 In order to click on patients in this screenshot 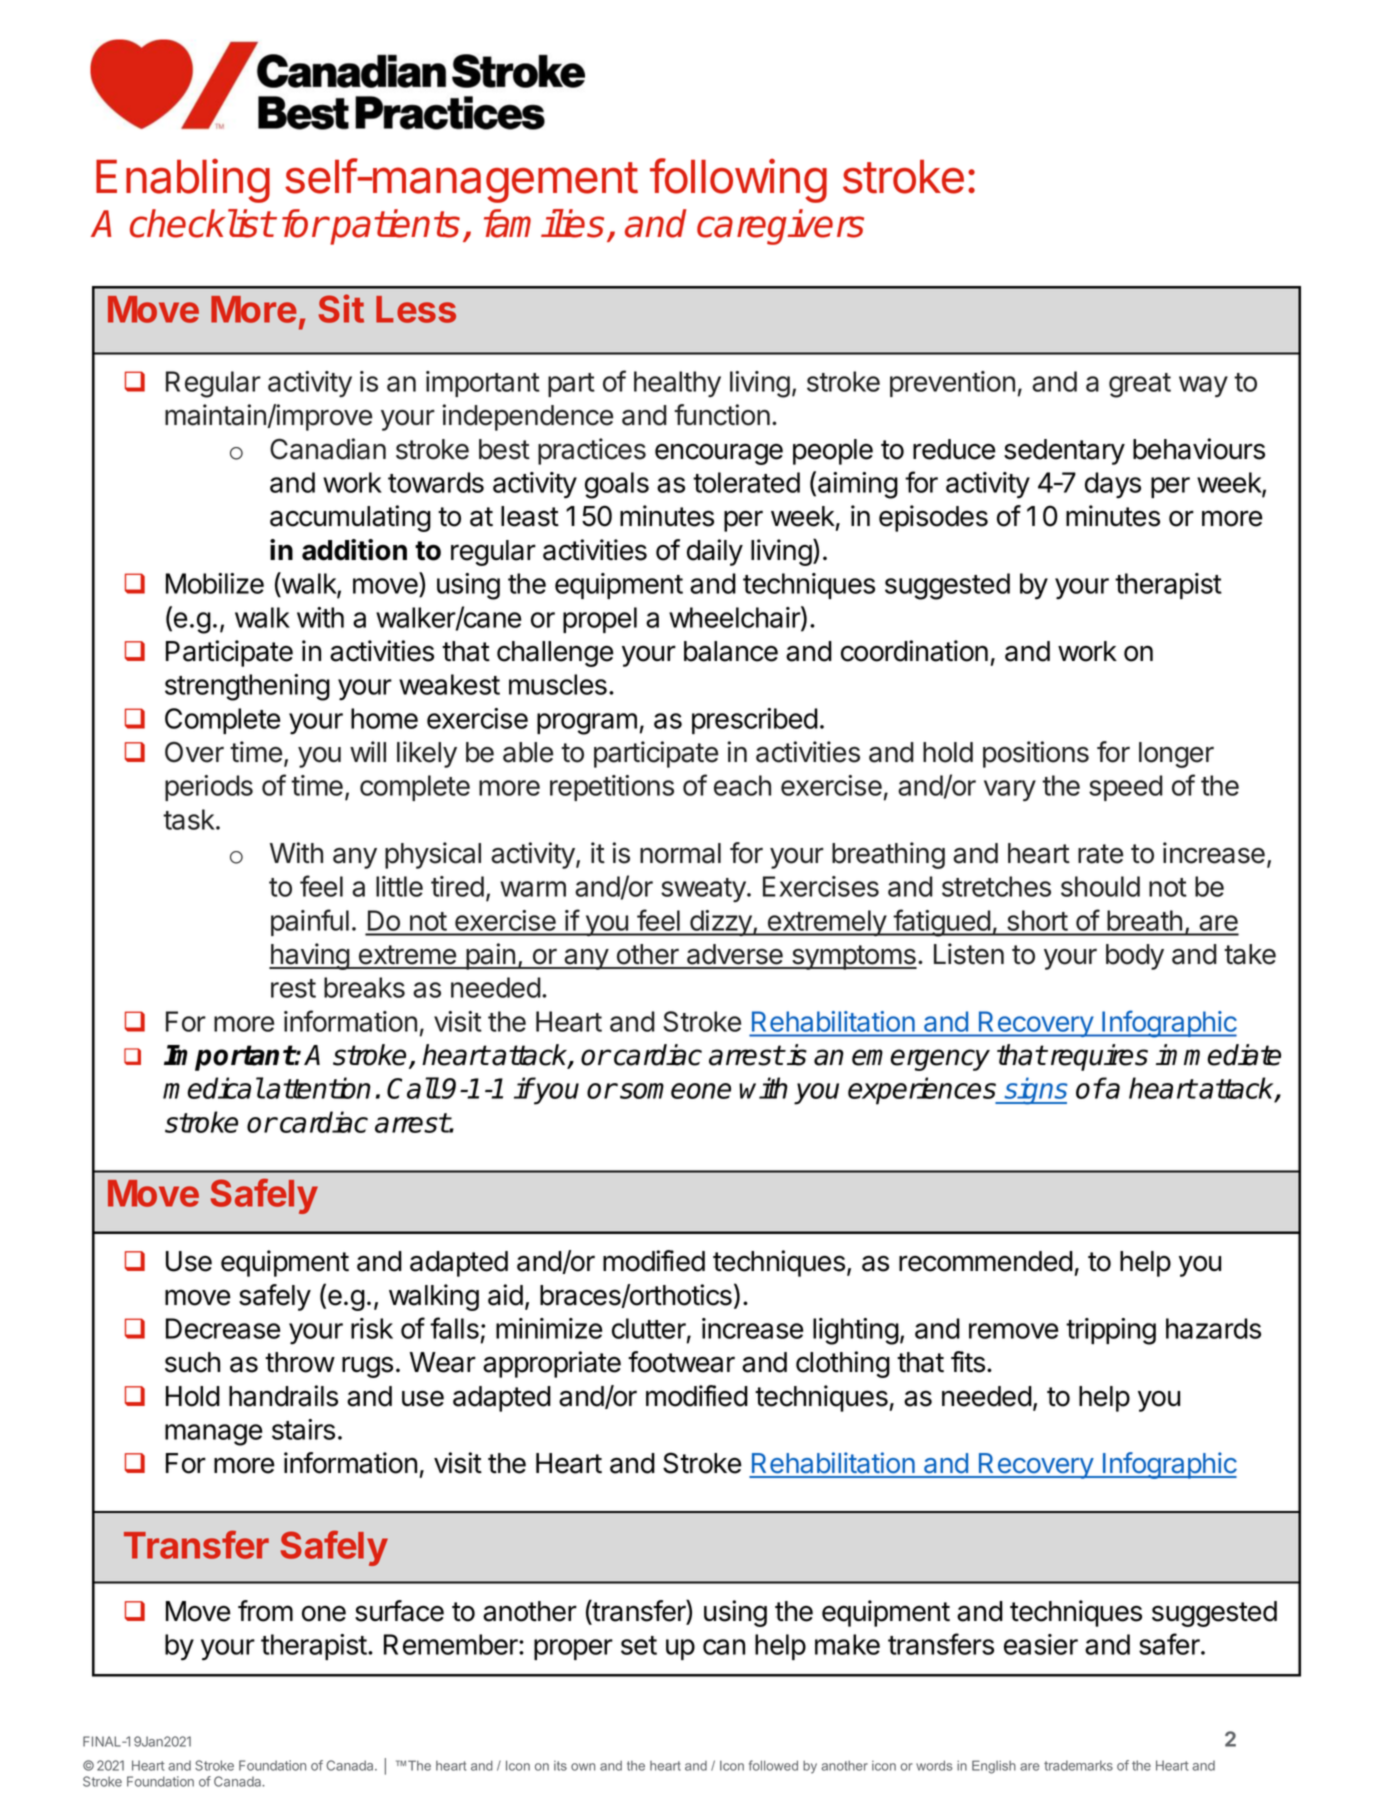, I will do `click(394, 227)`.
